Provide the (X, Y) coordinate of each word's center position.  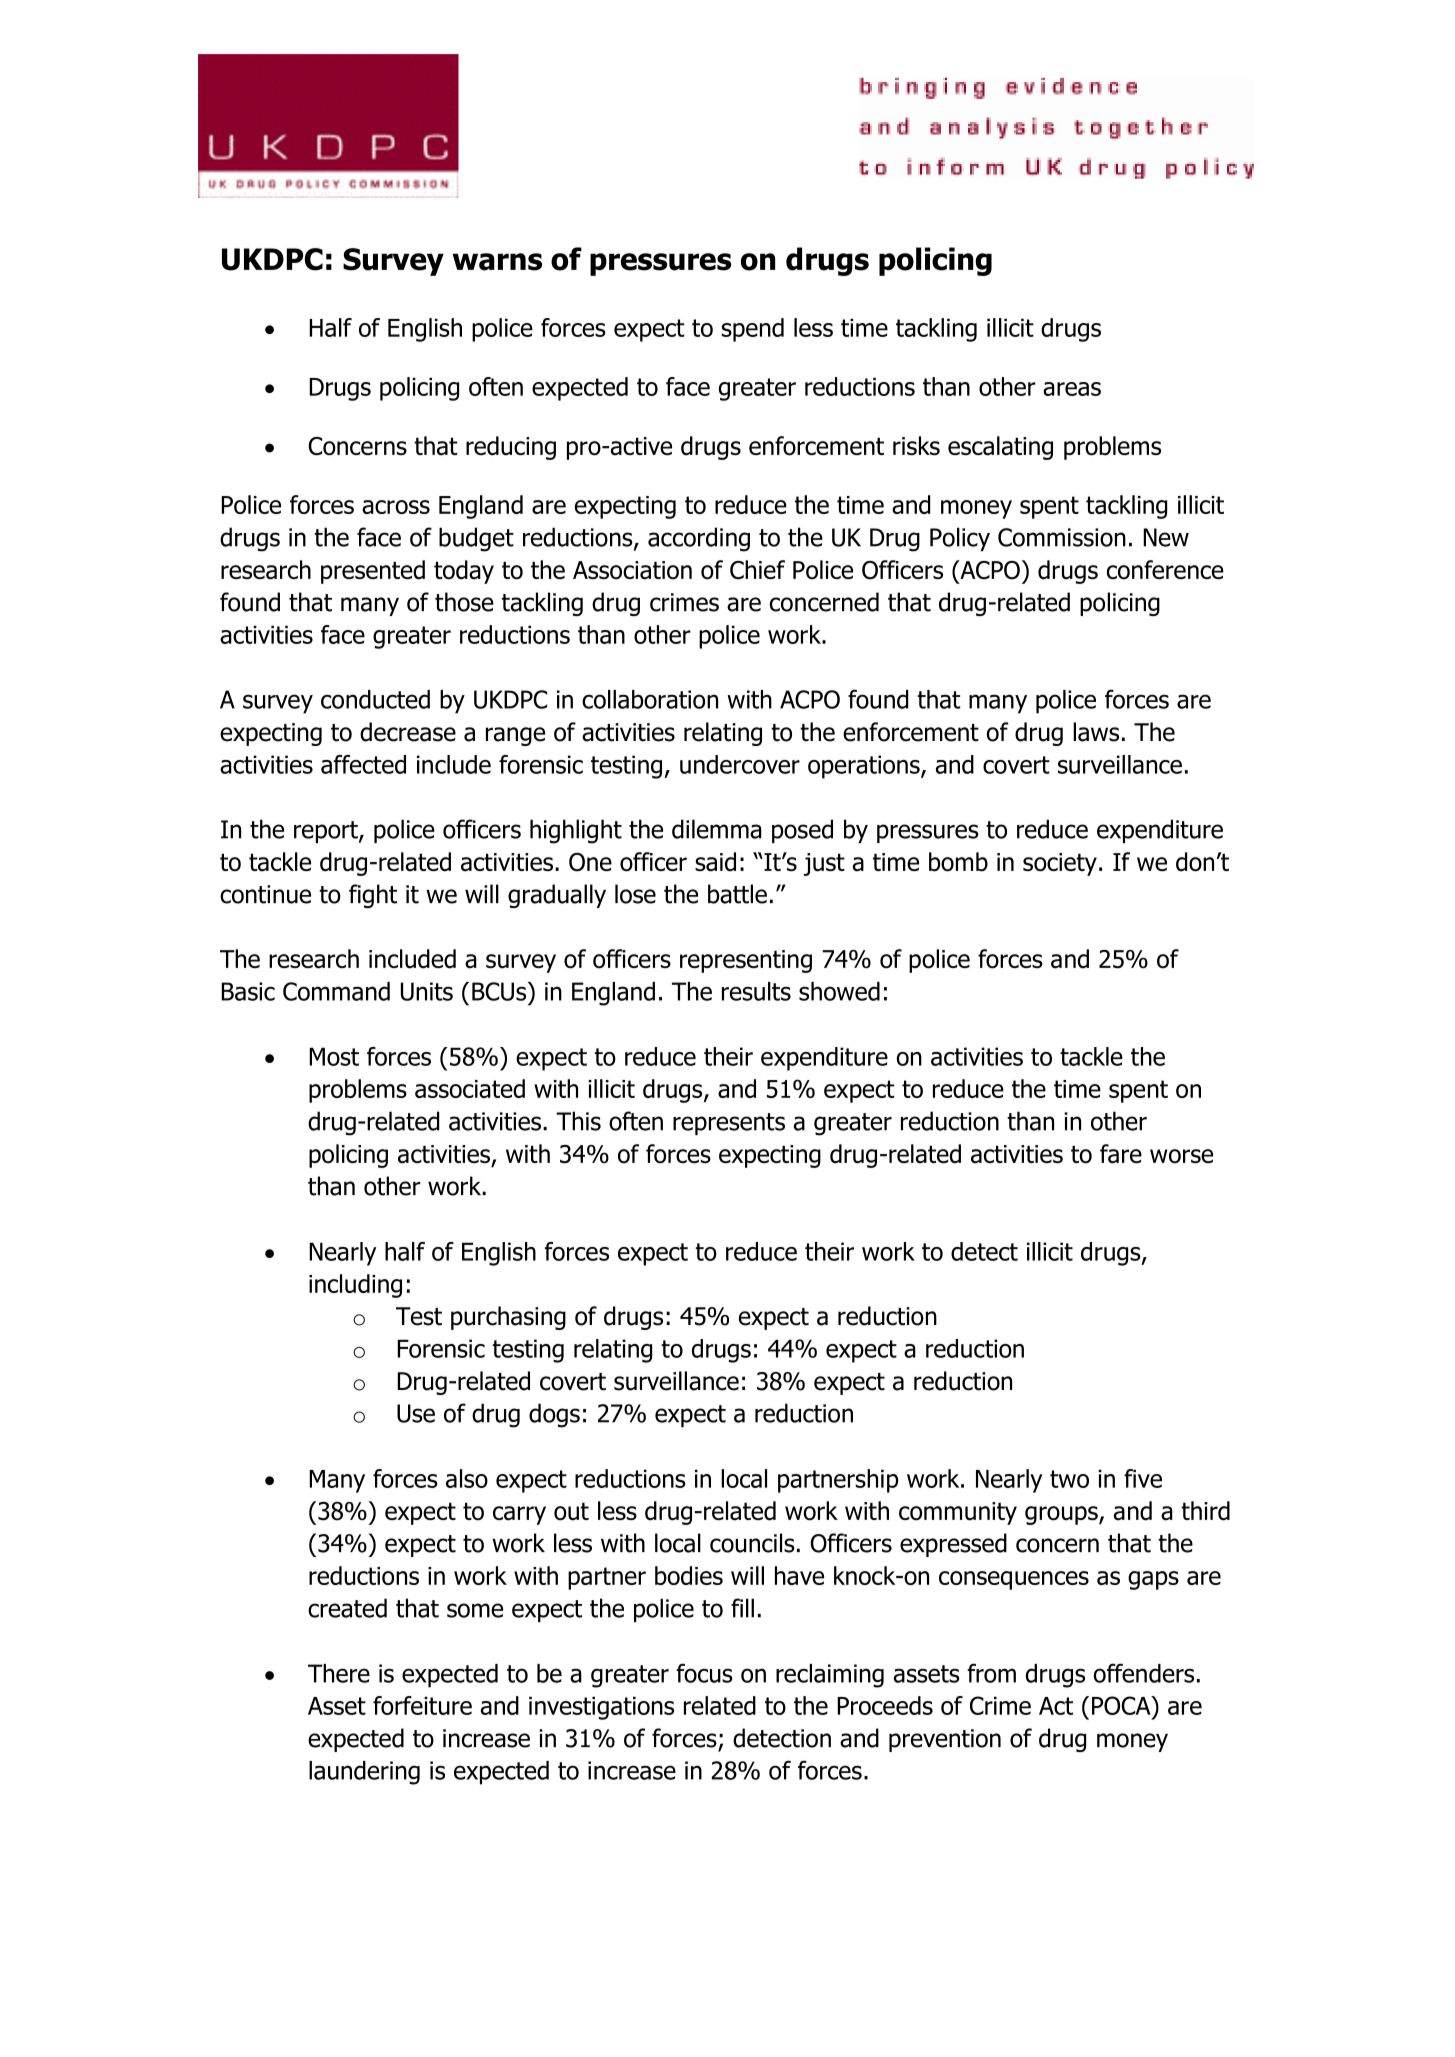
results (756, 991)
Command (336, 991)
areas (1072, 389)
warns (497, 262)
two (1069, 1479)
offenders (1144, 1673)
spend (752, 330)
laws (1096, 732)
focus (704, 1673)
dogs (554, 1415)
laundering (364, 1773)
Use (416, 1413)
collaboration (650, 699)
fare (1121, 1154)
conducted (375, 699)
